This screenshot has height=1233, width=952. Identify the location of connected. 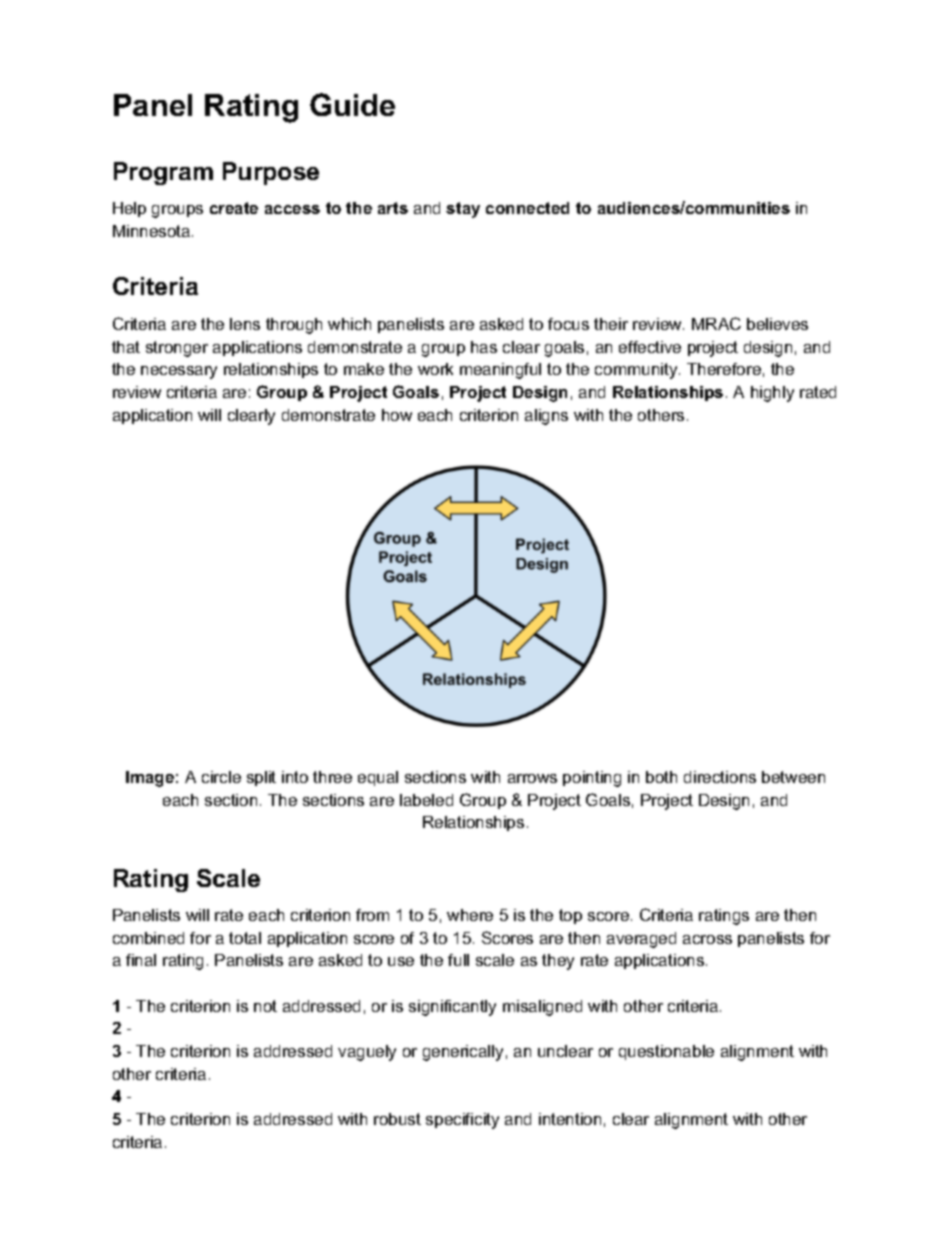
(527, 208).
